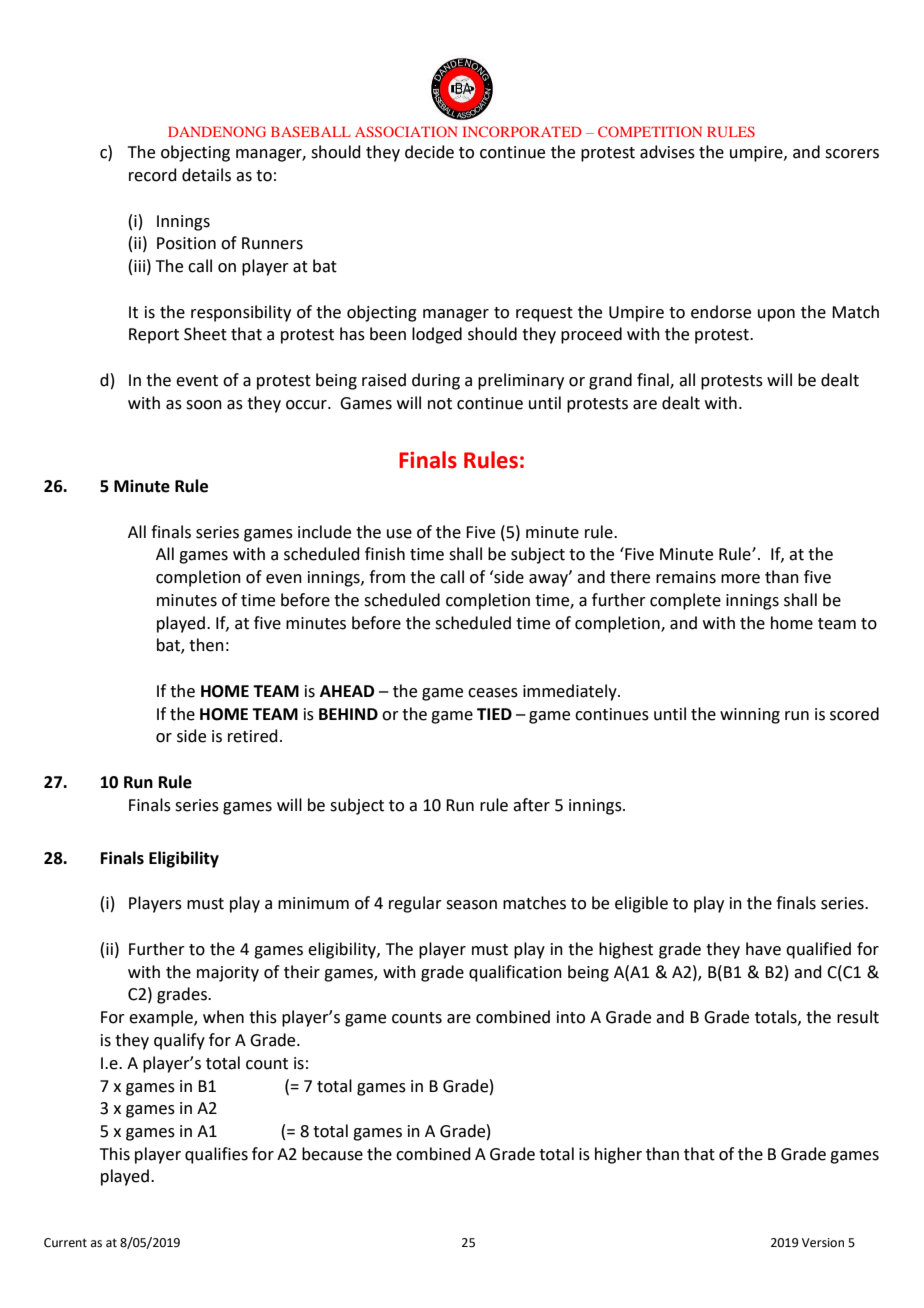 The width and height of the image is (924, 1308). Describe the element at coordinates (228, 974) in the image. I see `majority` at that location.
